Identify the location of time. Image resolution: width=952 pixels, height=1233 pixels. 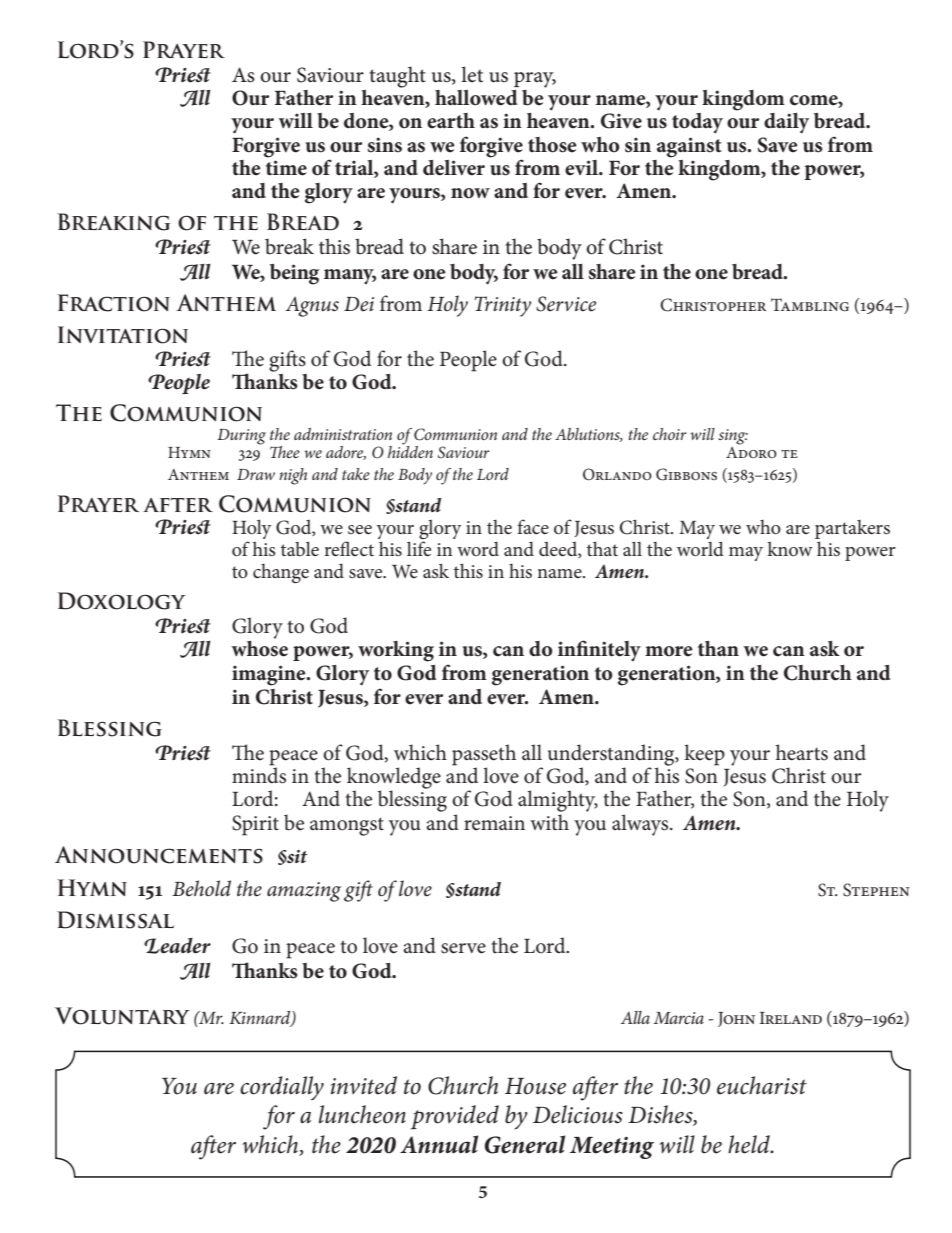
(286, 168).
